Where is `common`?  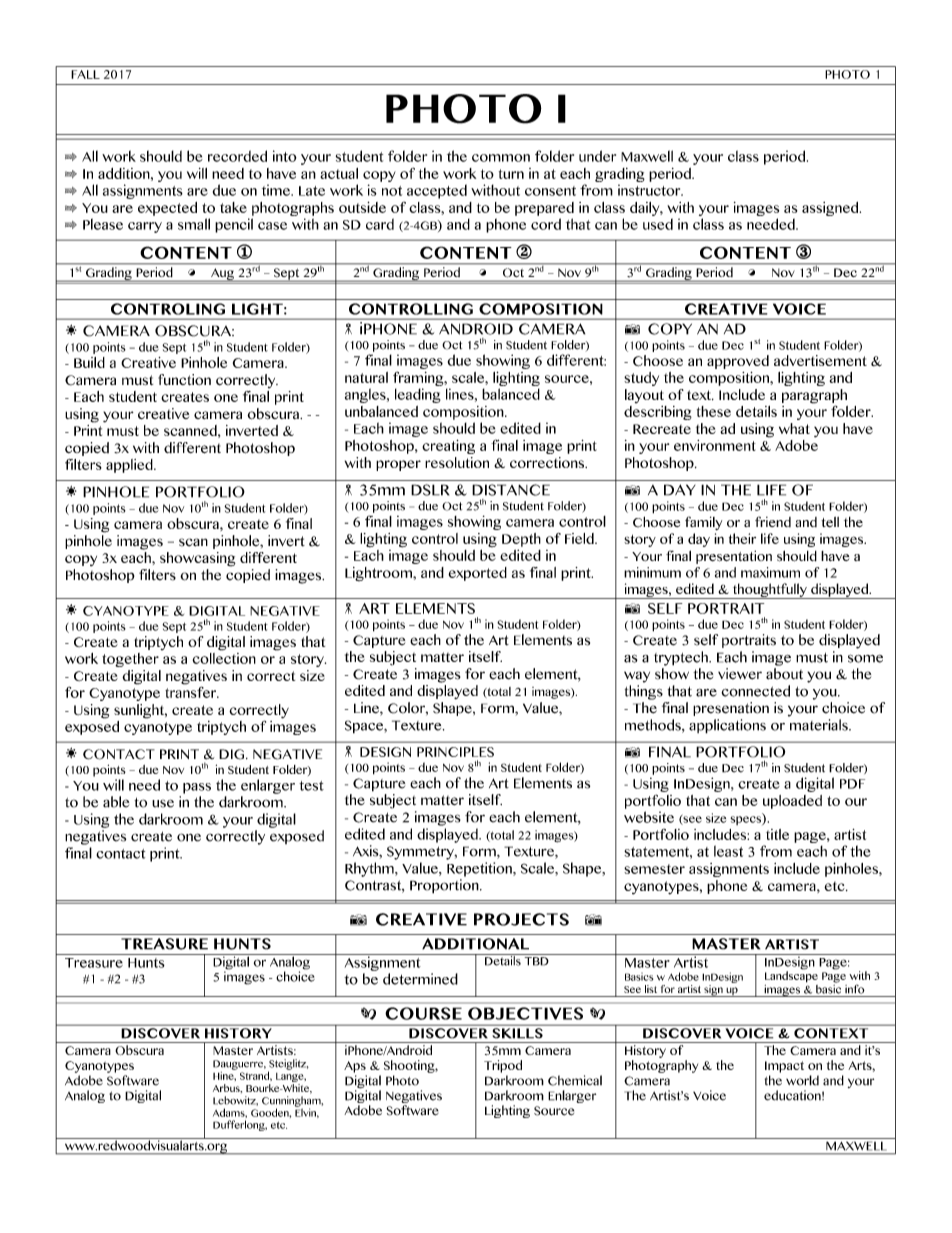
common is located at coordinates (501, 158).
